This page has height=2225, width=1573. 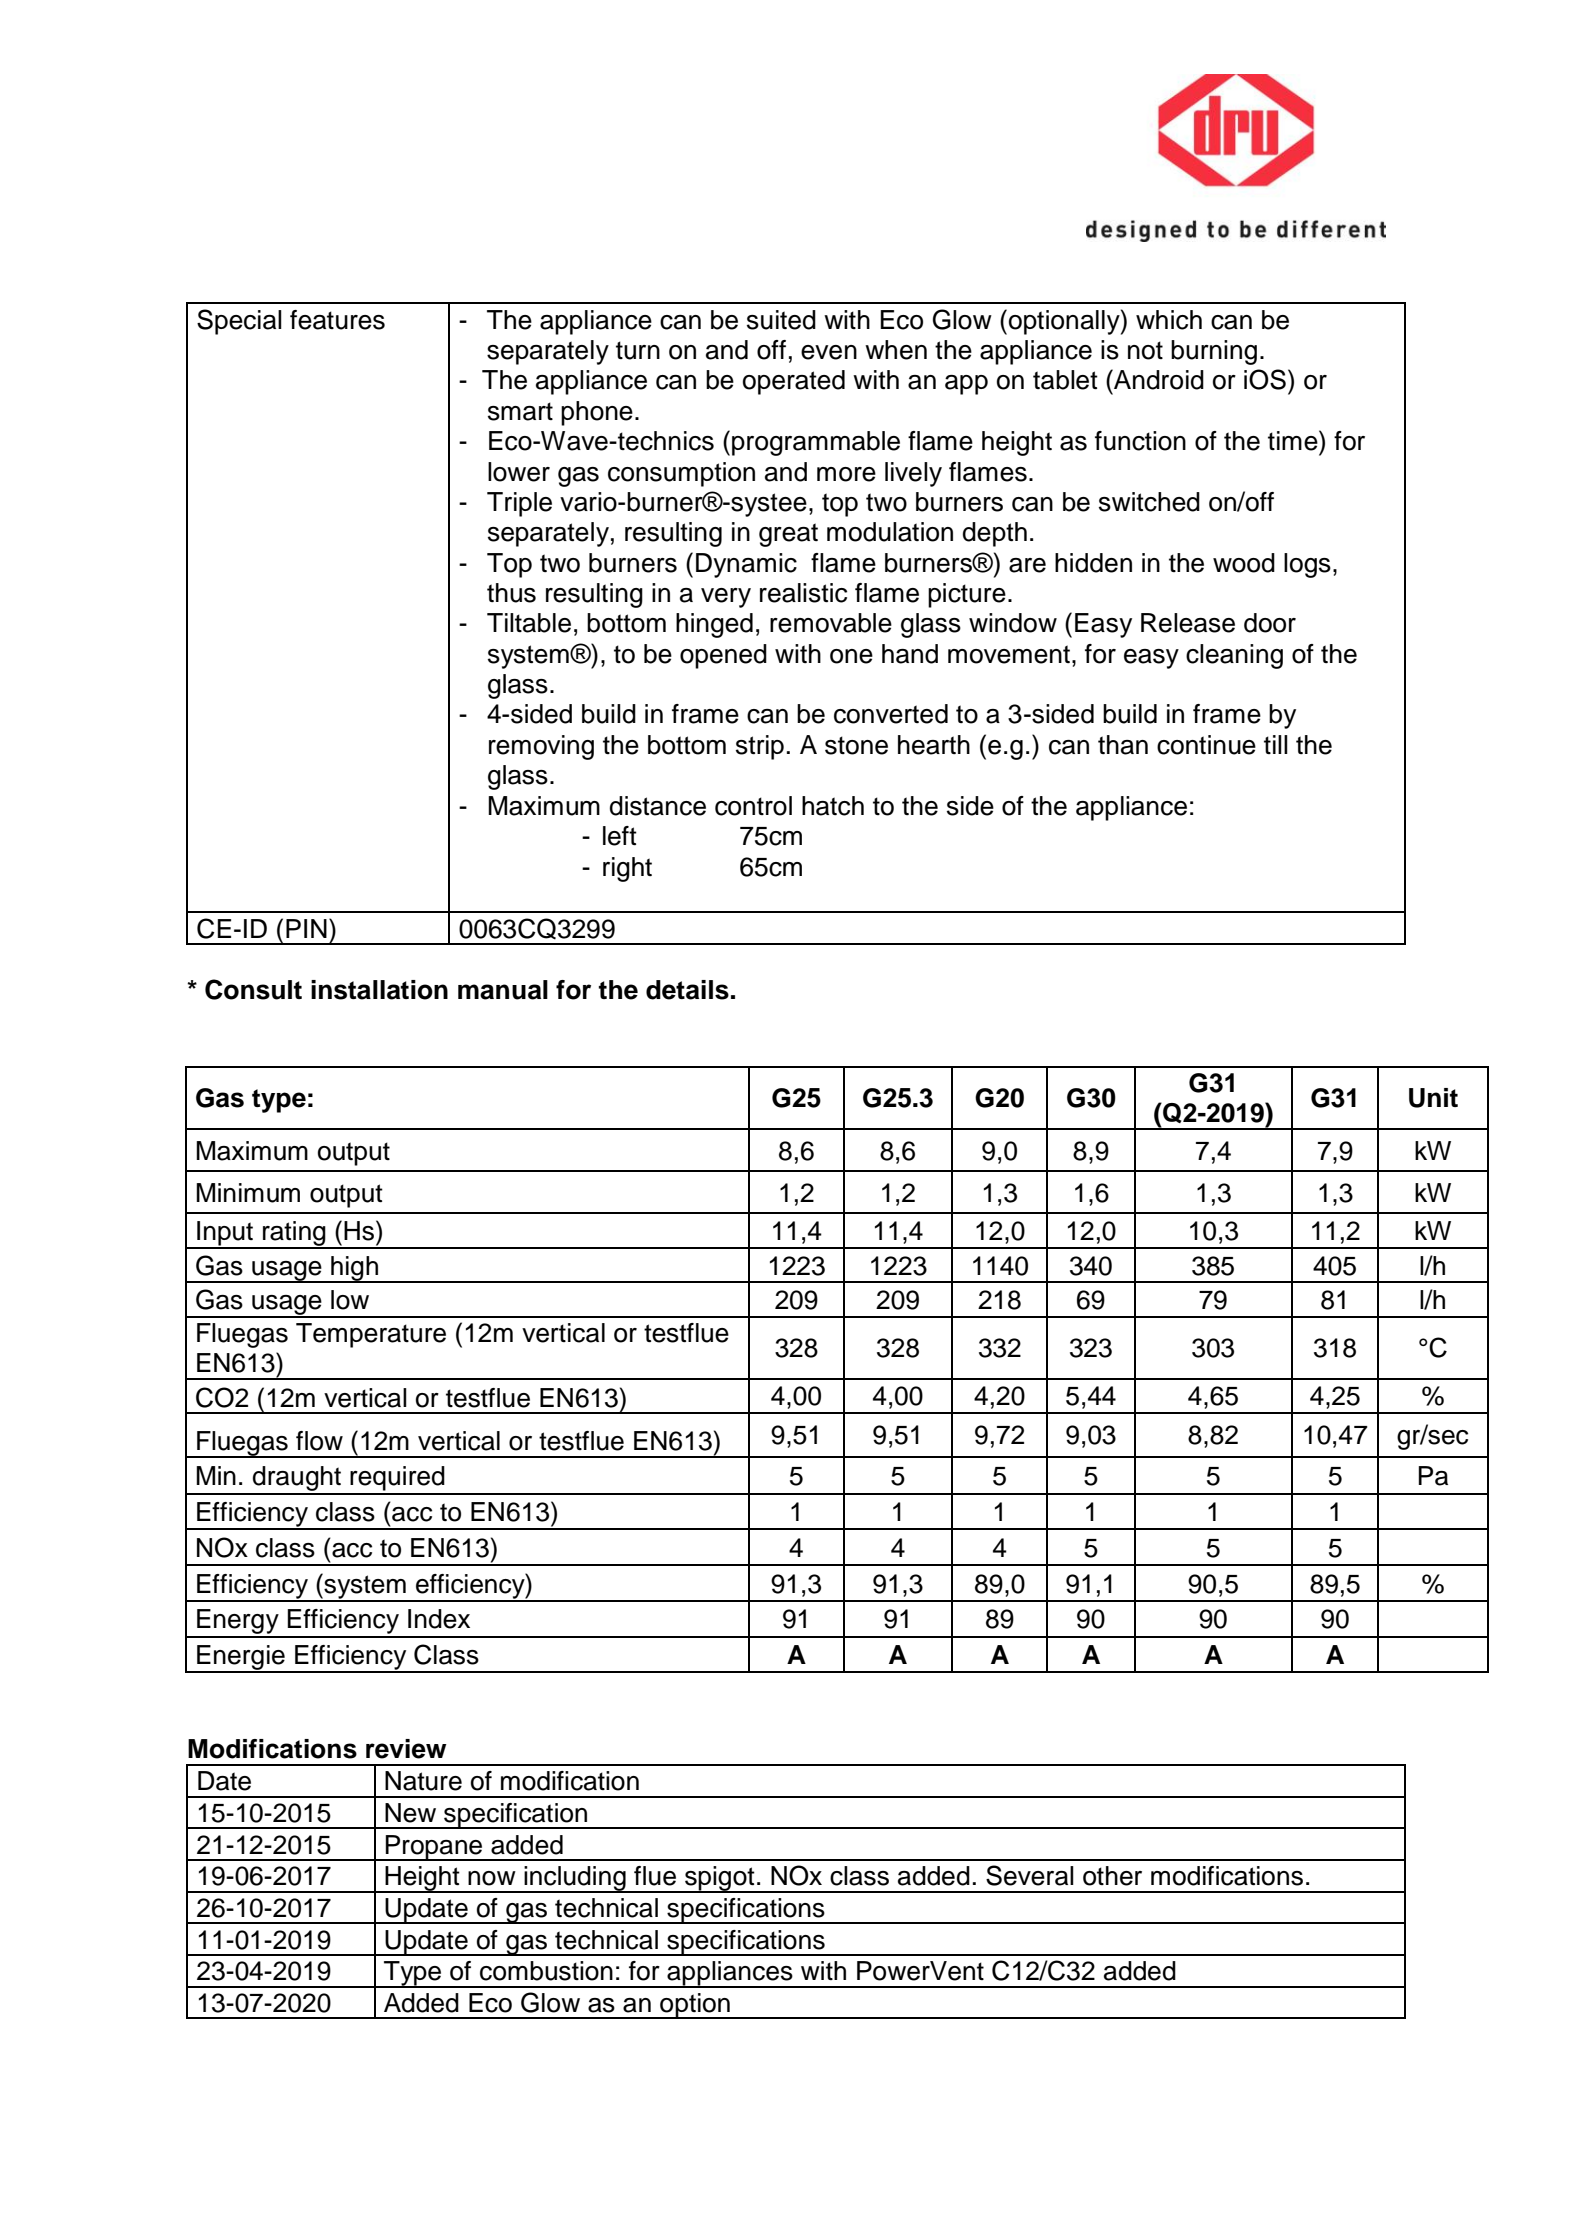 What do you see at coordinates (434, 1848) in the page?
I see `Propane` at bounding box center [434, 1848].
